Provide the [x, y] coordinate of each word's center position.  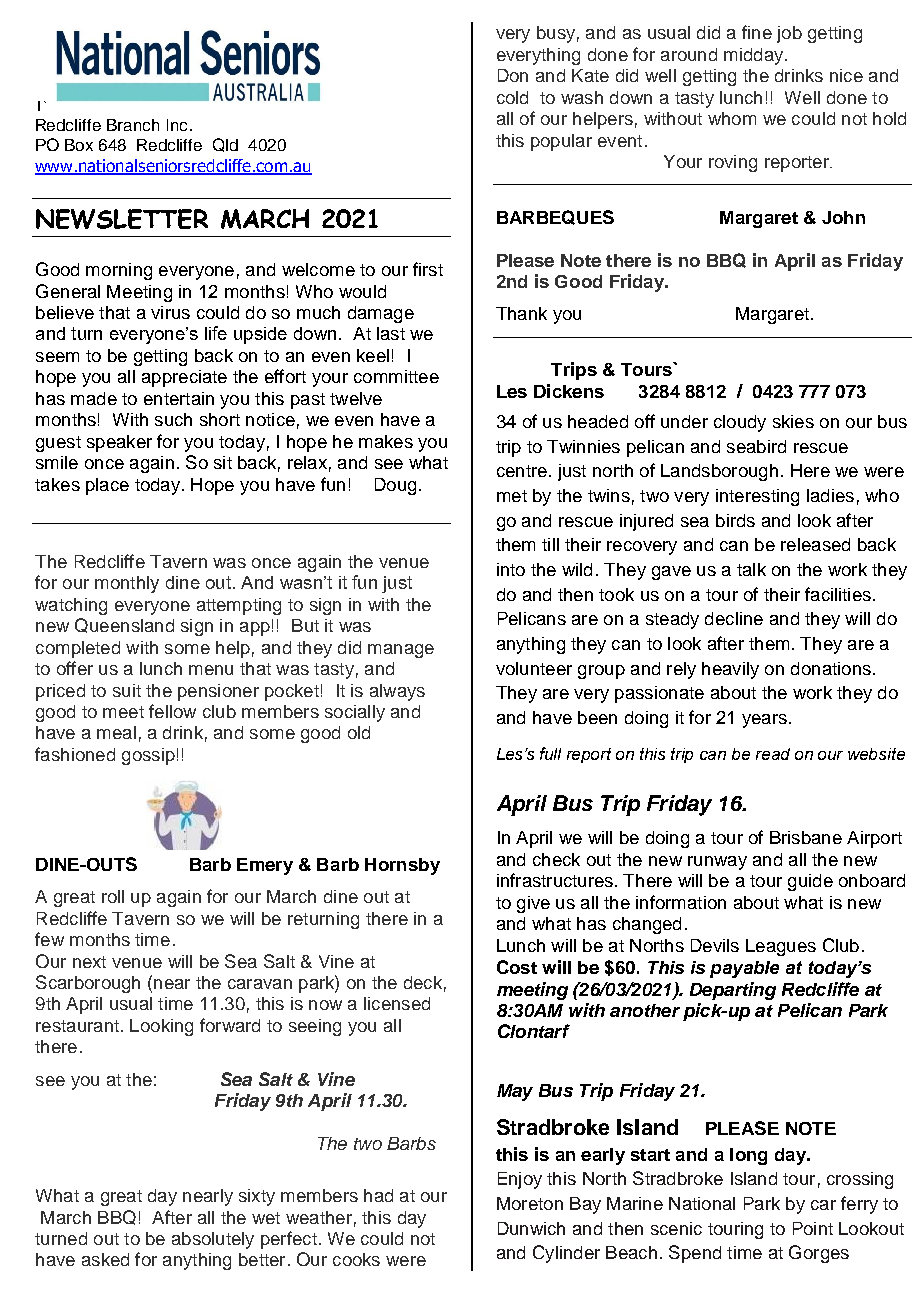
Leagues [781, 947]
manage [401, 651]
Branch [133, 125]
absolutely [213, 1240]
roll [113, 896]
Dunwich [531, 1228]
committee [396, 376]
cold [512, 97]
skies [793, 421]
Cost [517, 967]
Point [813, 1228]
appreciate [184, 378]
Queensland [124, 625]
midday [755, 56]
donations [831, 668]
